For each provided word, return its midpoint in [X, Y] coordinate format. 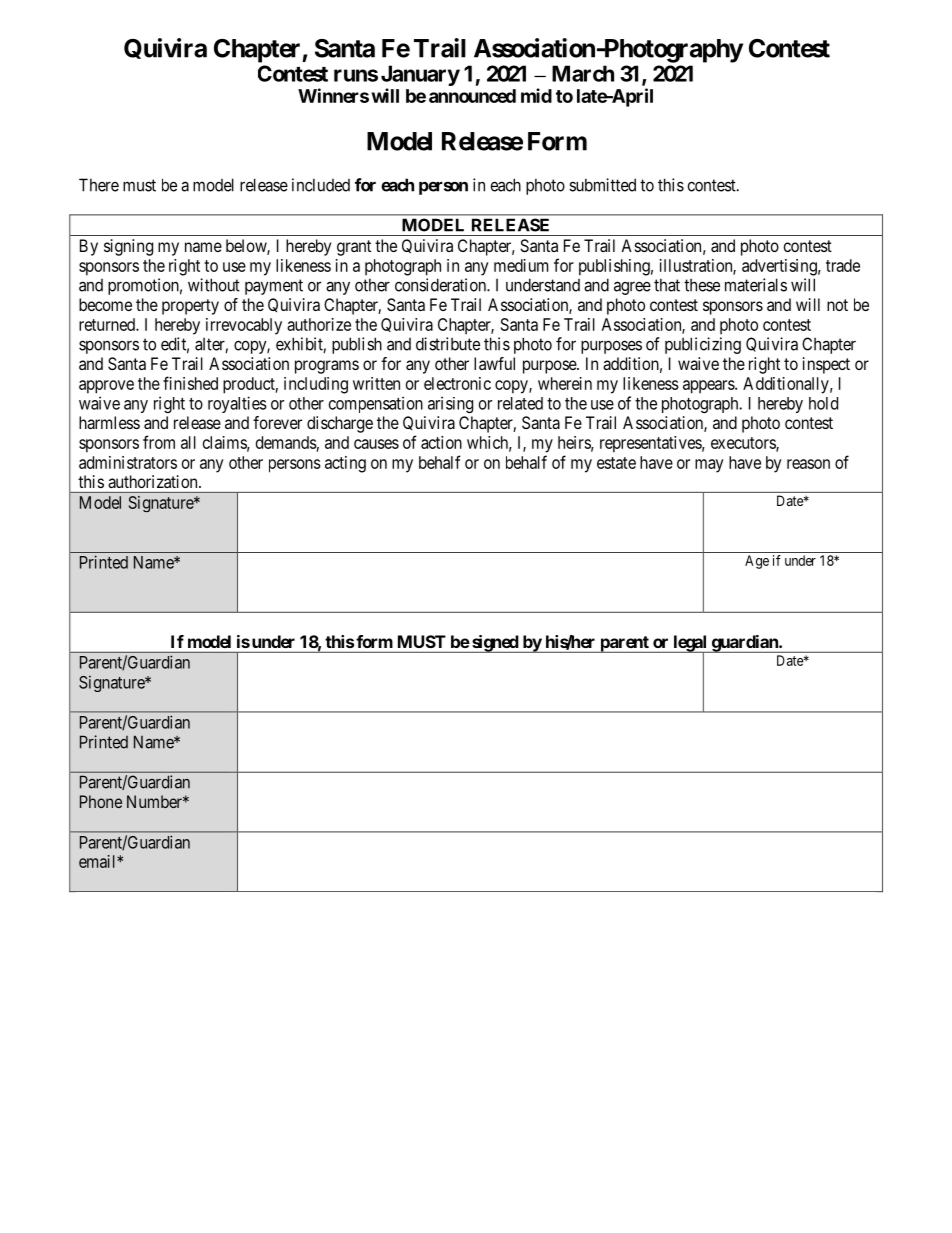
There [99, 185]
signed [495, 644]
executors [744, 444]
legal [690, 644]
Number [155, 801]
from [159, 442]
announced [472, 96]
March [583, 73]
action [441, 442]
